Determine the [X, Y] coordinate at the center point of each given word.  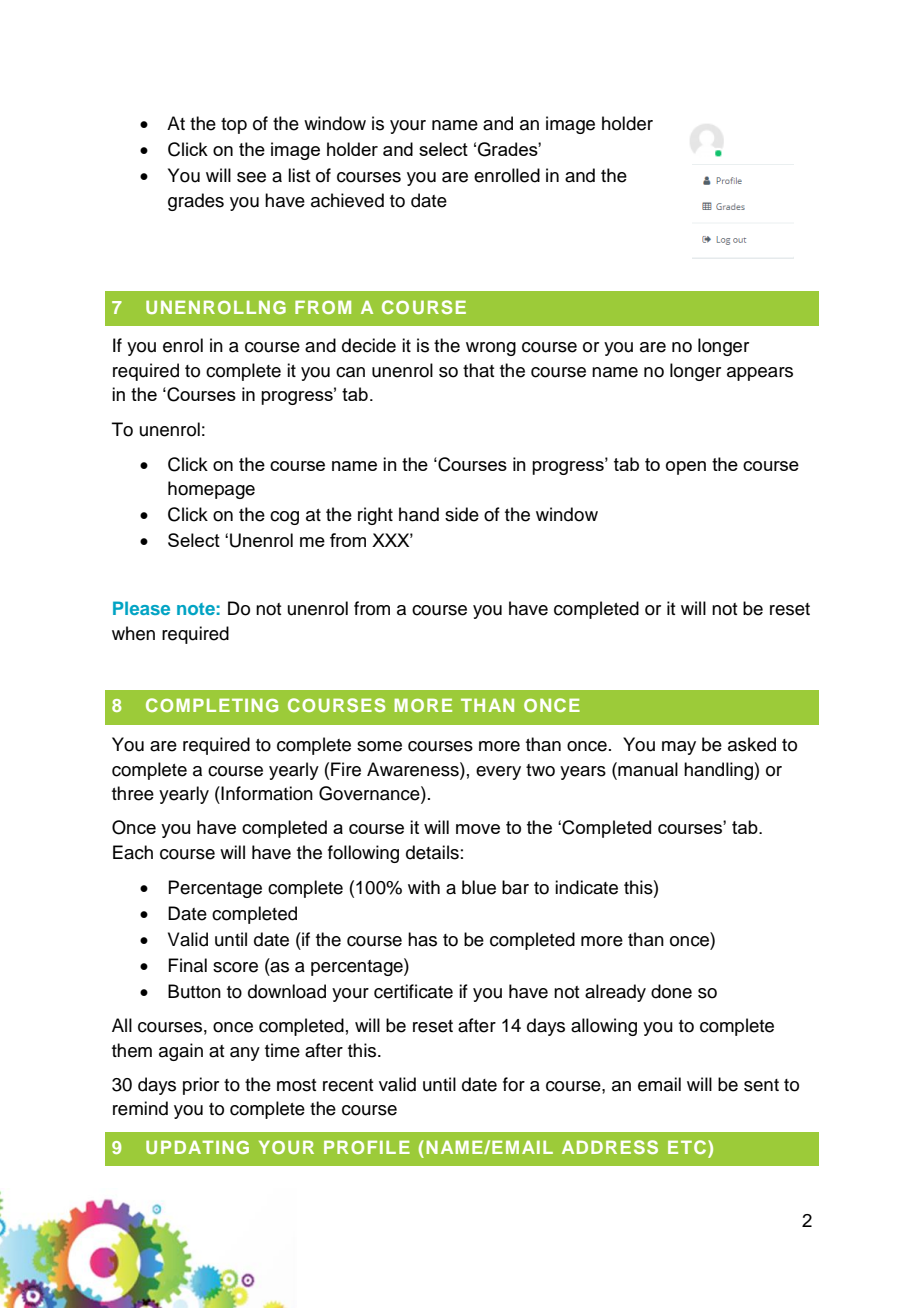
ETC [688, 1147]
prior [201, 1086]
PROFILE [367, 1147]
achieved [347, 200]
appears [760, 374]
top [234, 126]
